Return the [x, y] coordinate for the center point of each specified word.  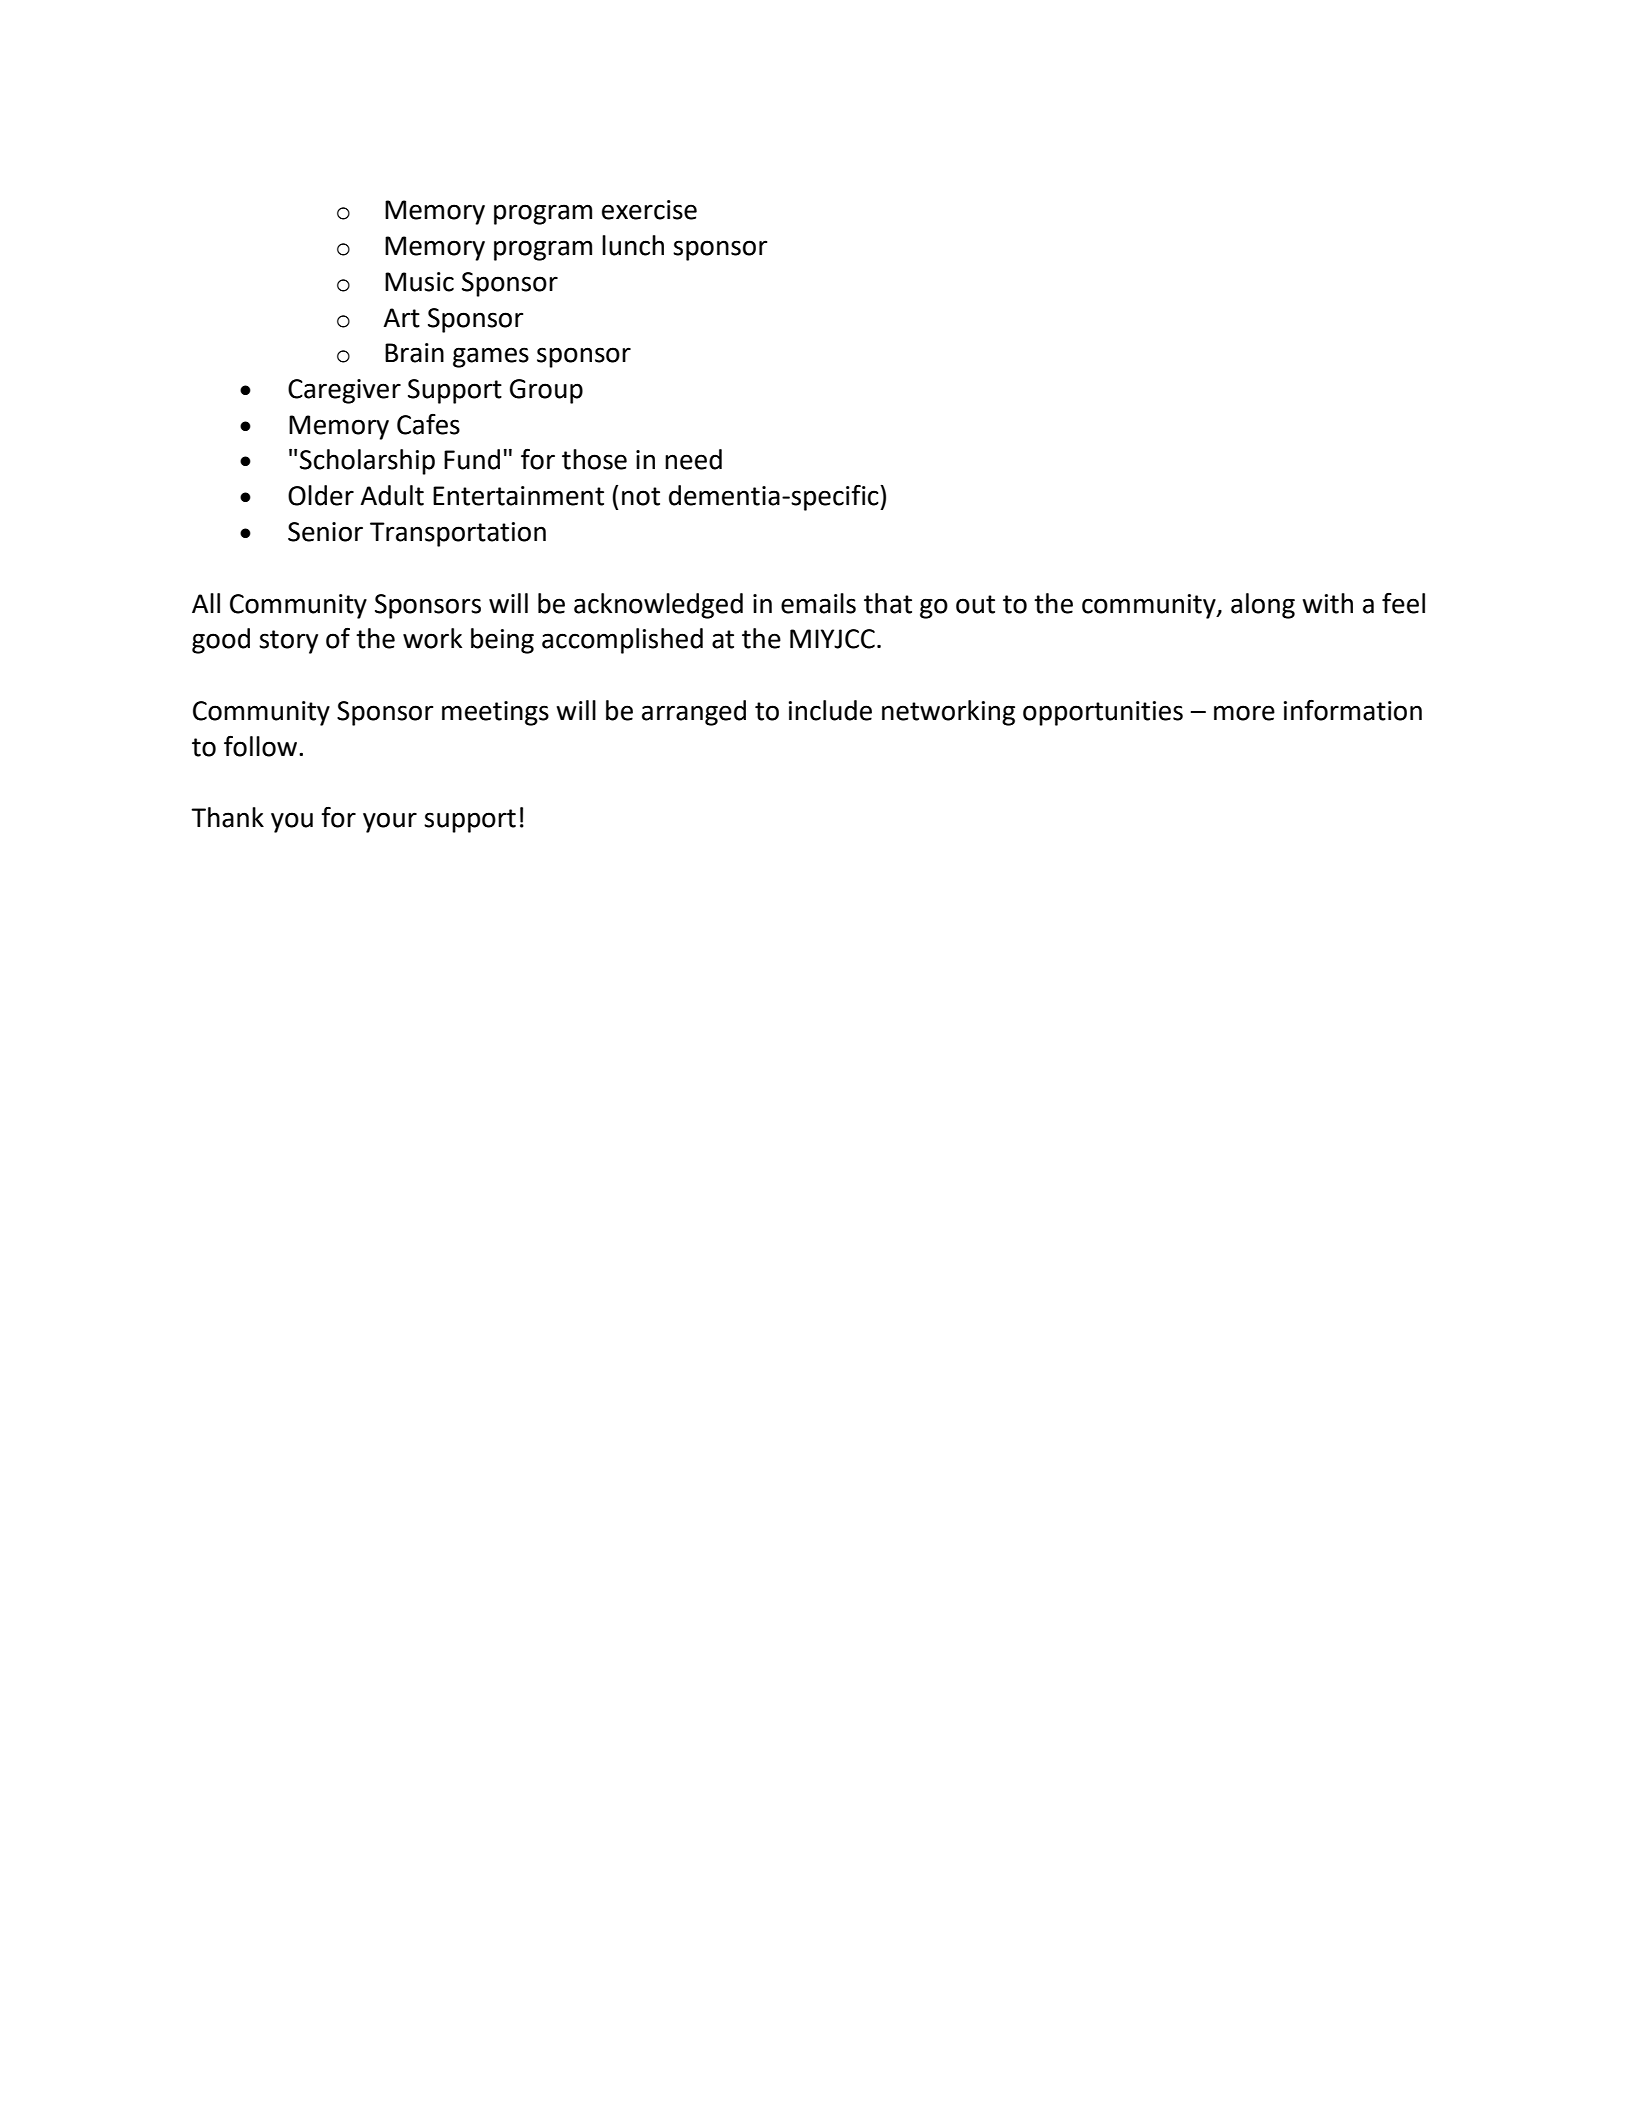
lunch [633, 245]
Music [419, 282]
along [1263, 606]
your [390, 822]
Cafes [428, 424]
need [693, 459]
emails [818, 603]
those [594, 459]
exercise [649, 210]
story [288, 642]
